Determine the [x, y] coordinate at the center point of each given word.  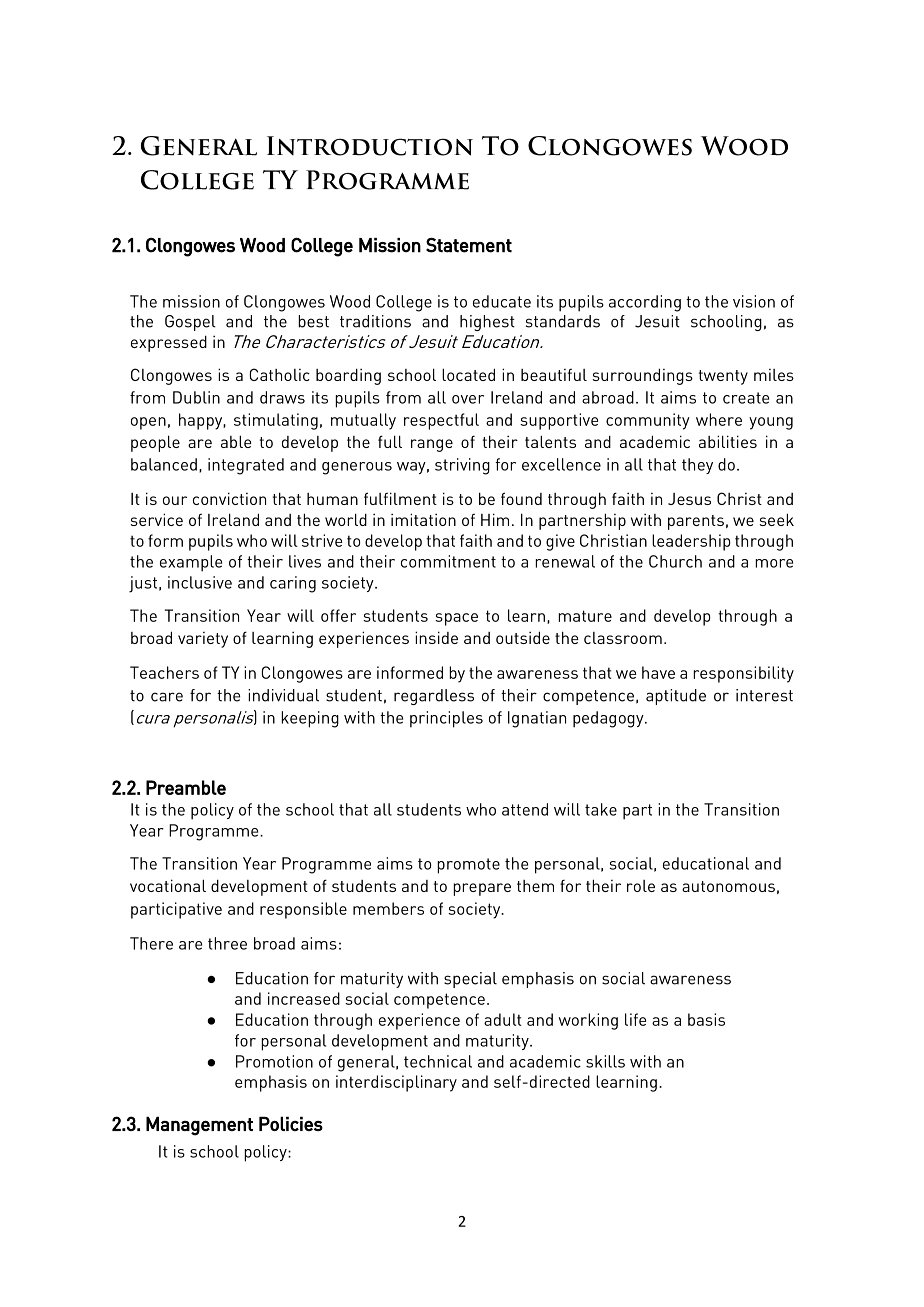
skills [605, 1061]
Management [199, 1126]
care [167, 697]
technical [438, 1061]
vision [754, 301]
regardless [434, 697]
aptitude [676, 697]
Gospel [190, 323]
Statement [469, 245]
